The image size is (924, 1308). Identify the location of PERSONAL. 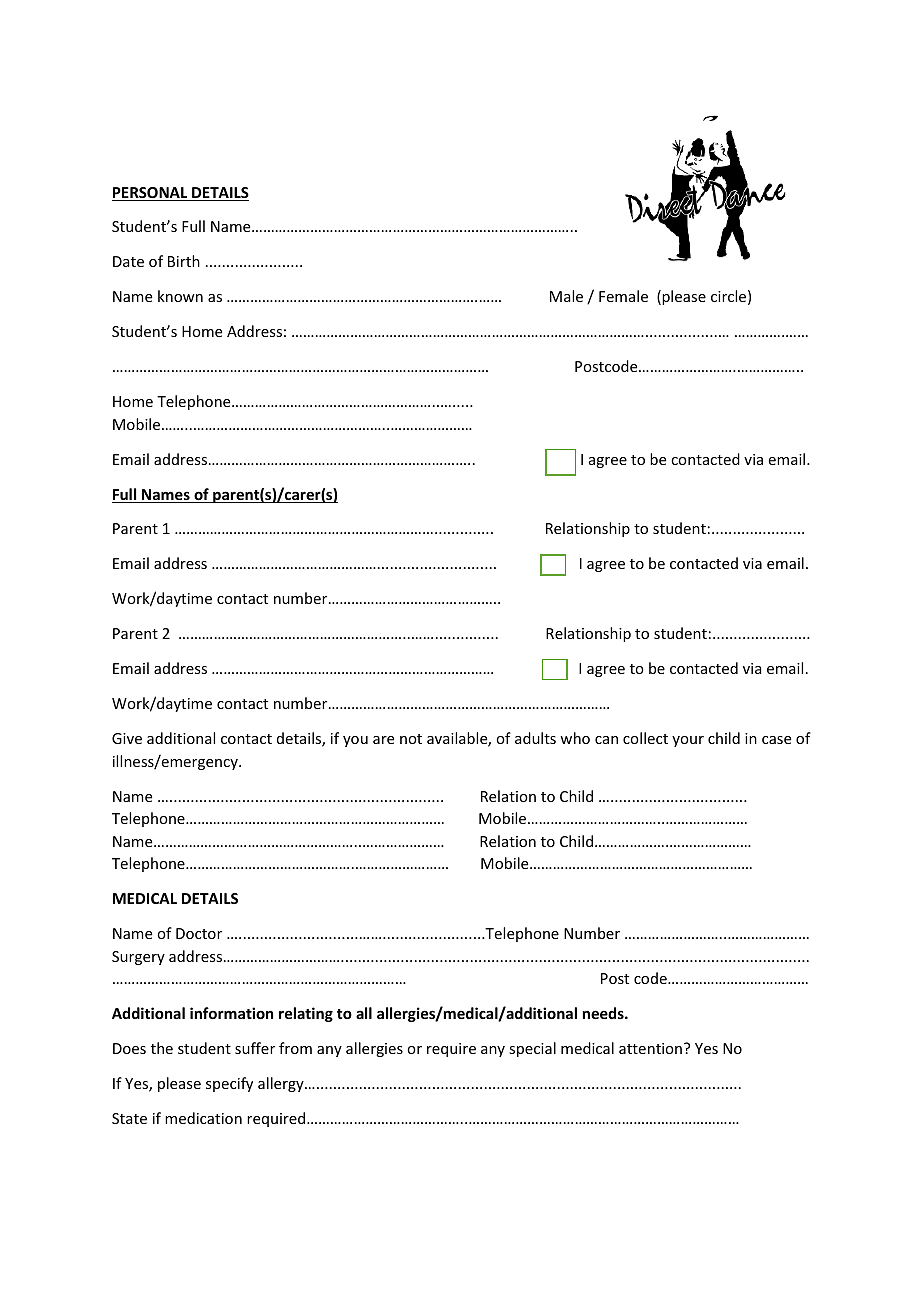
(151, 194).
